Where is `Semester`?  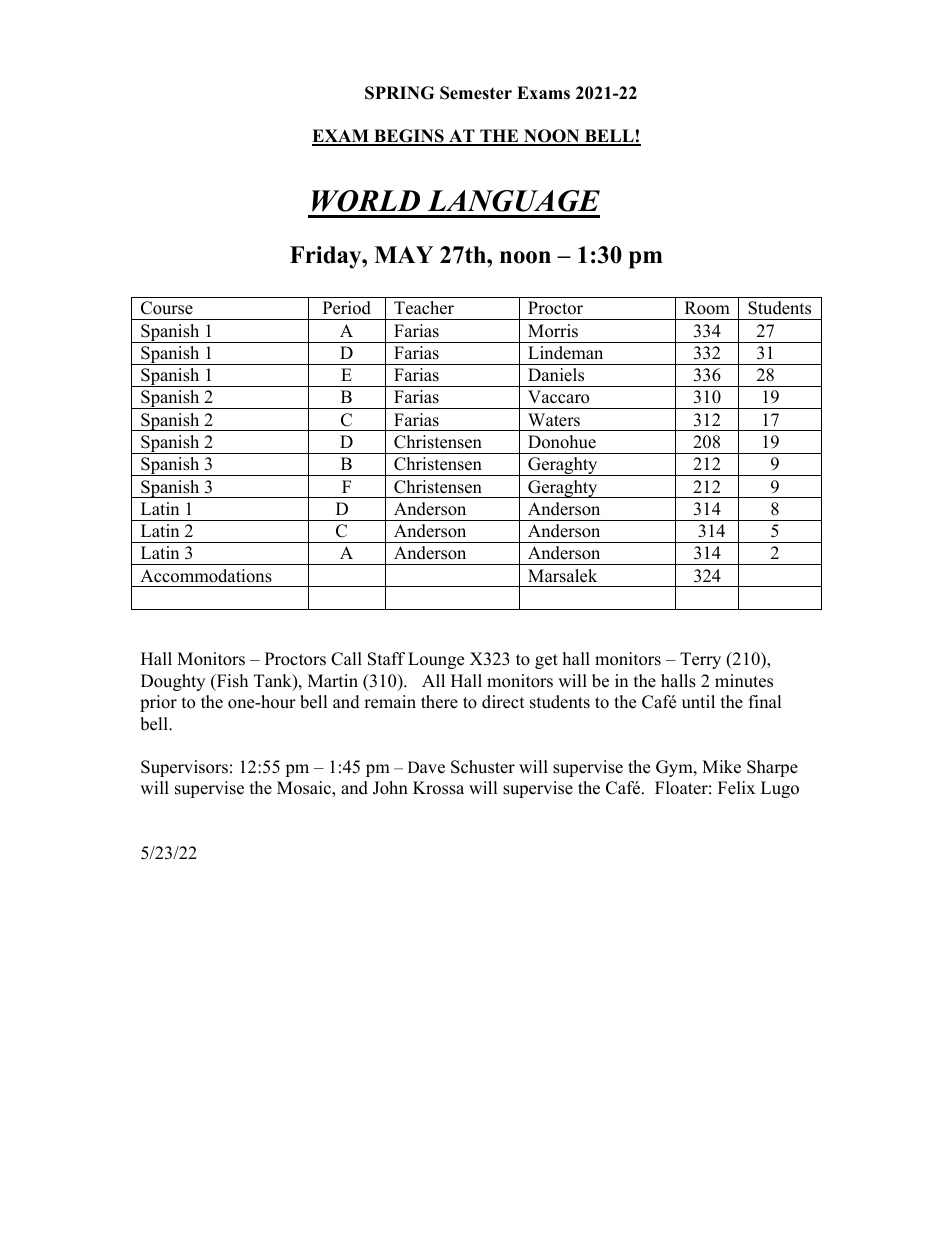 Semester is located at coordinates (476, 93).
